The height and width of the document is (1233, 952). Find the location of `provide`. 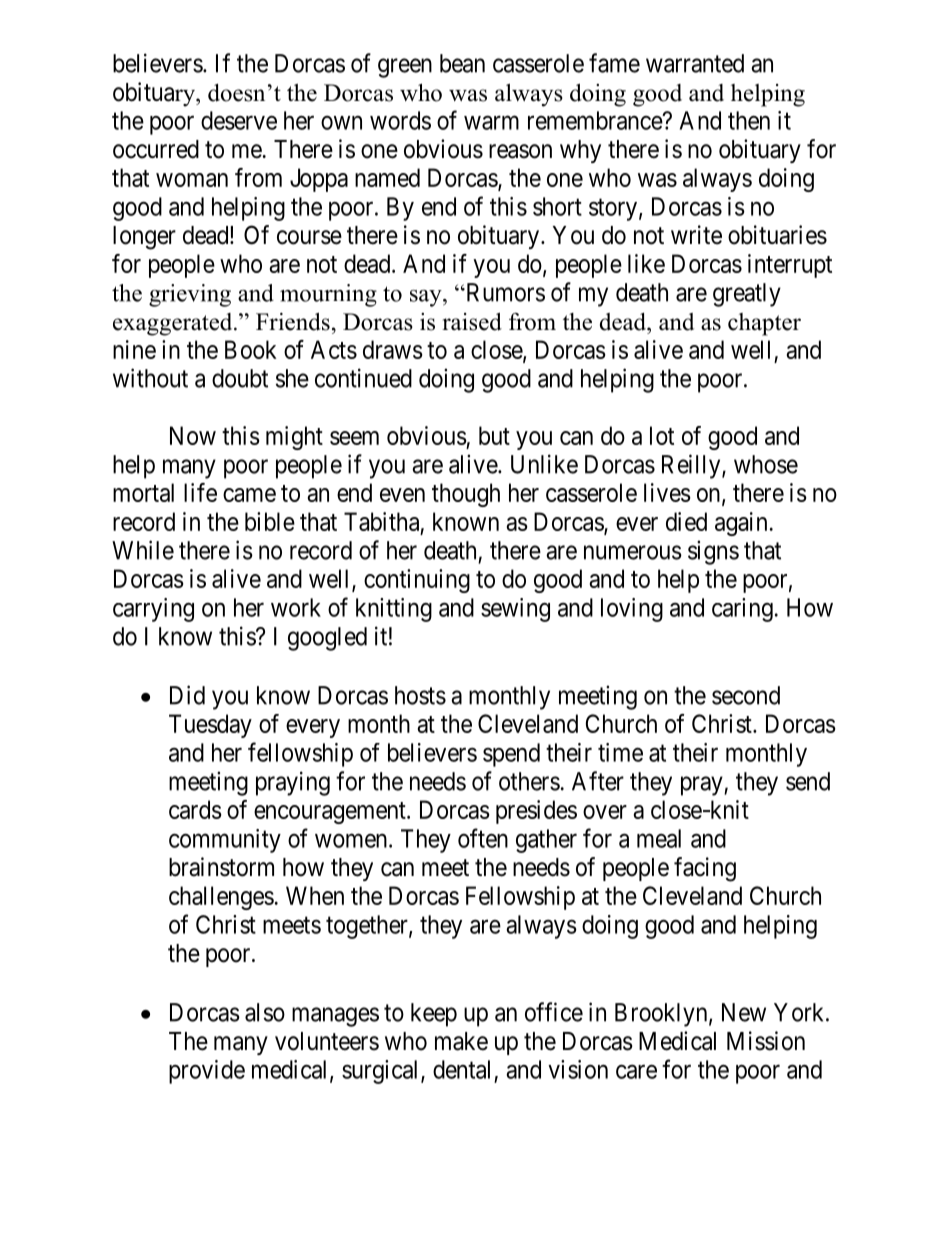

provide is located at coordinates (207, 1072).
